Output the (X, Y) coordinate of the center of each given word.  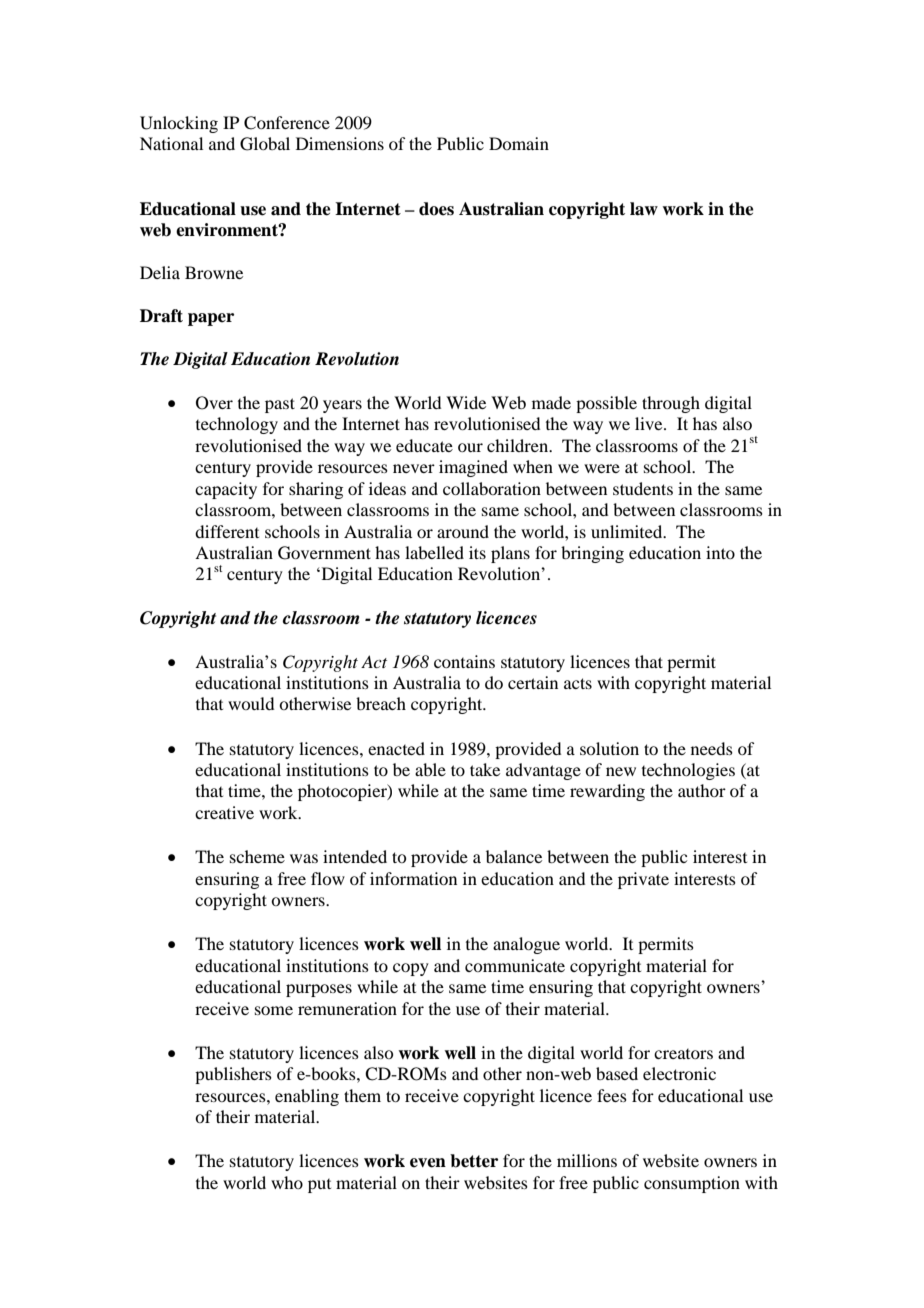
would (251, 703)
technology (237, 425)
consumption (692, 1184)
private (643, 880)
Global (265, 144)
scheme (257, 856)
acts (578, 683)
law (644, 209)
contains (464, 661)
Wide (466, 402)
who (287, 1182)
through (671, 404)
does (436, 209)
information (413, 878)
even (428, 1163)
